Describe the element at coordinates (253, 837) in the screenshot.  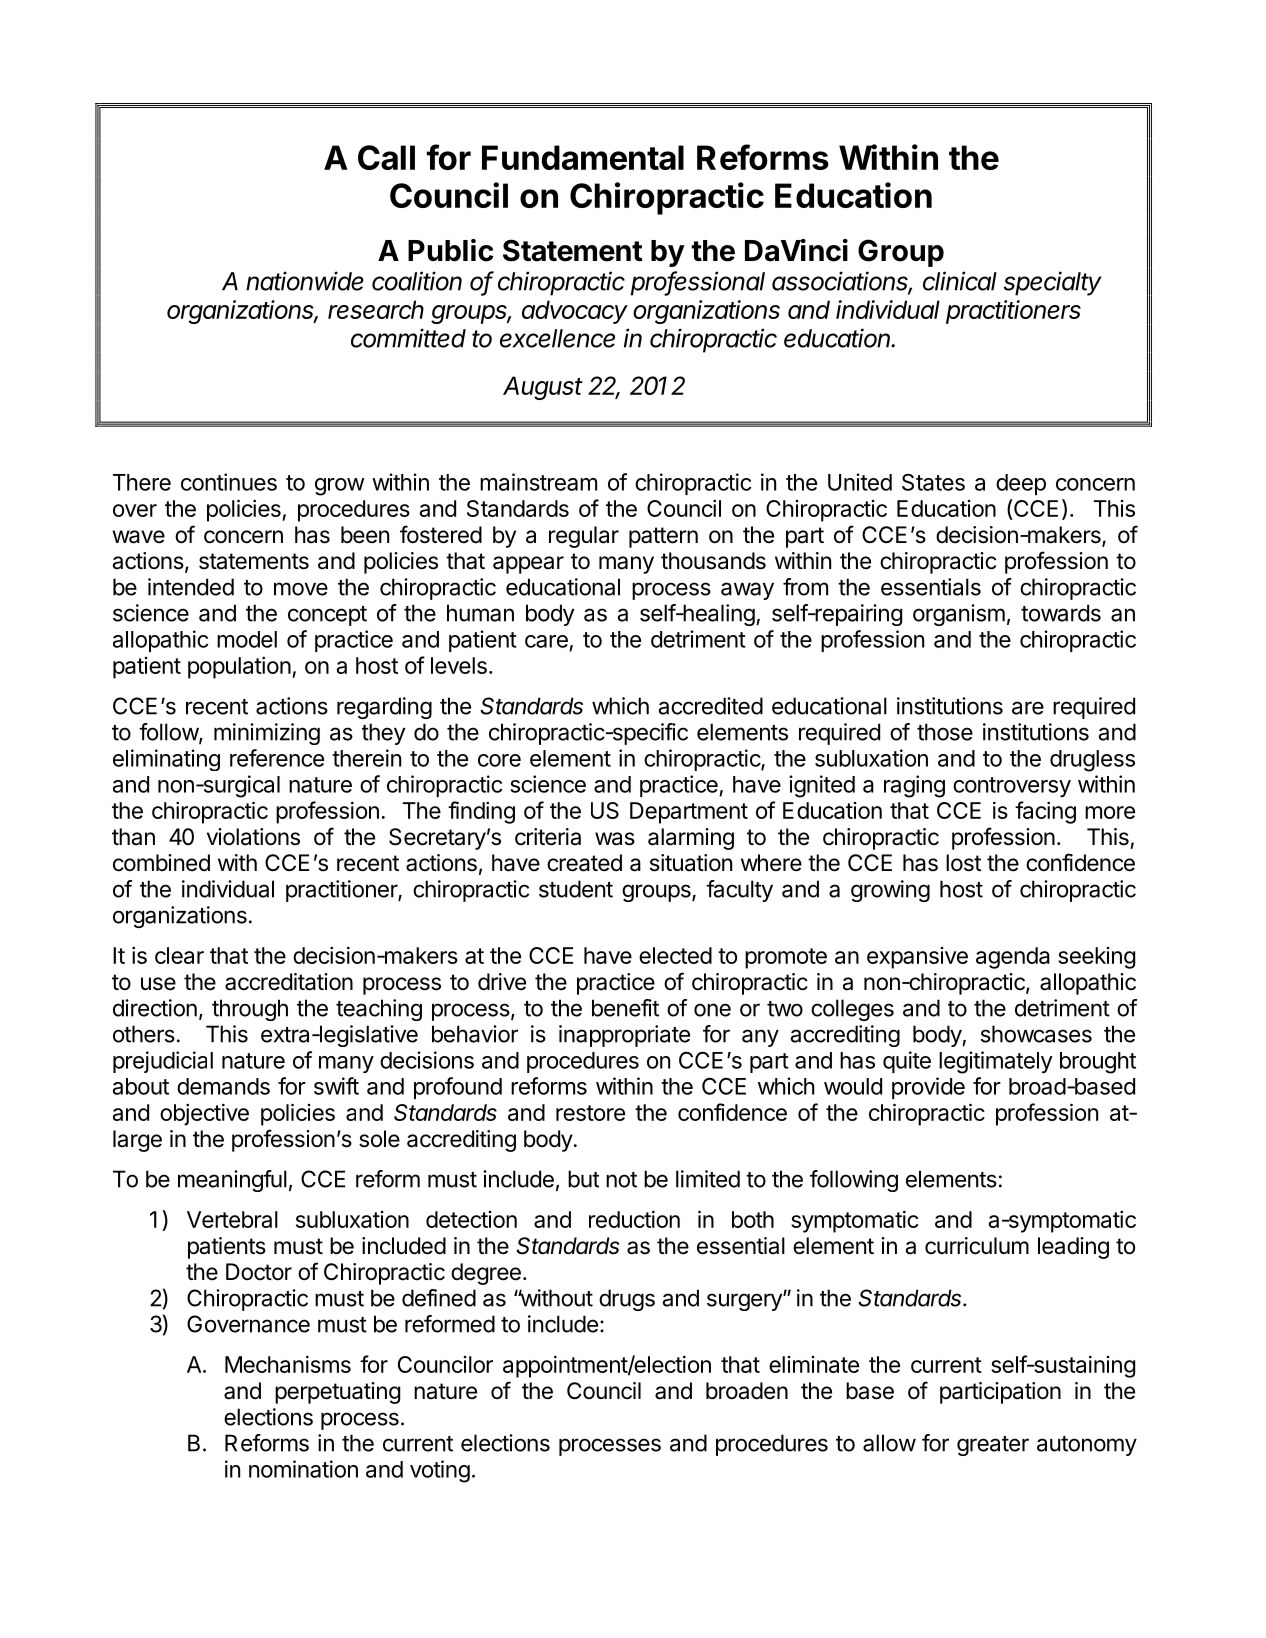
I see `violations` at that location.
